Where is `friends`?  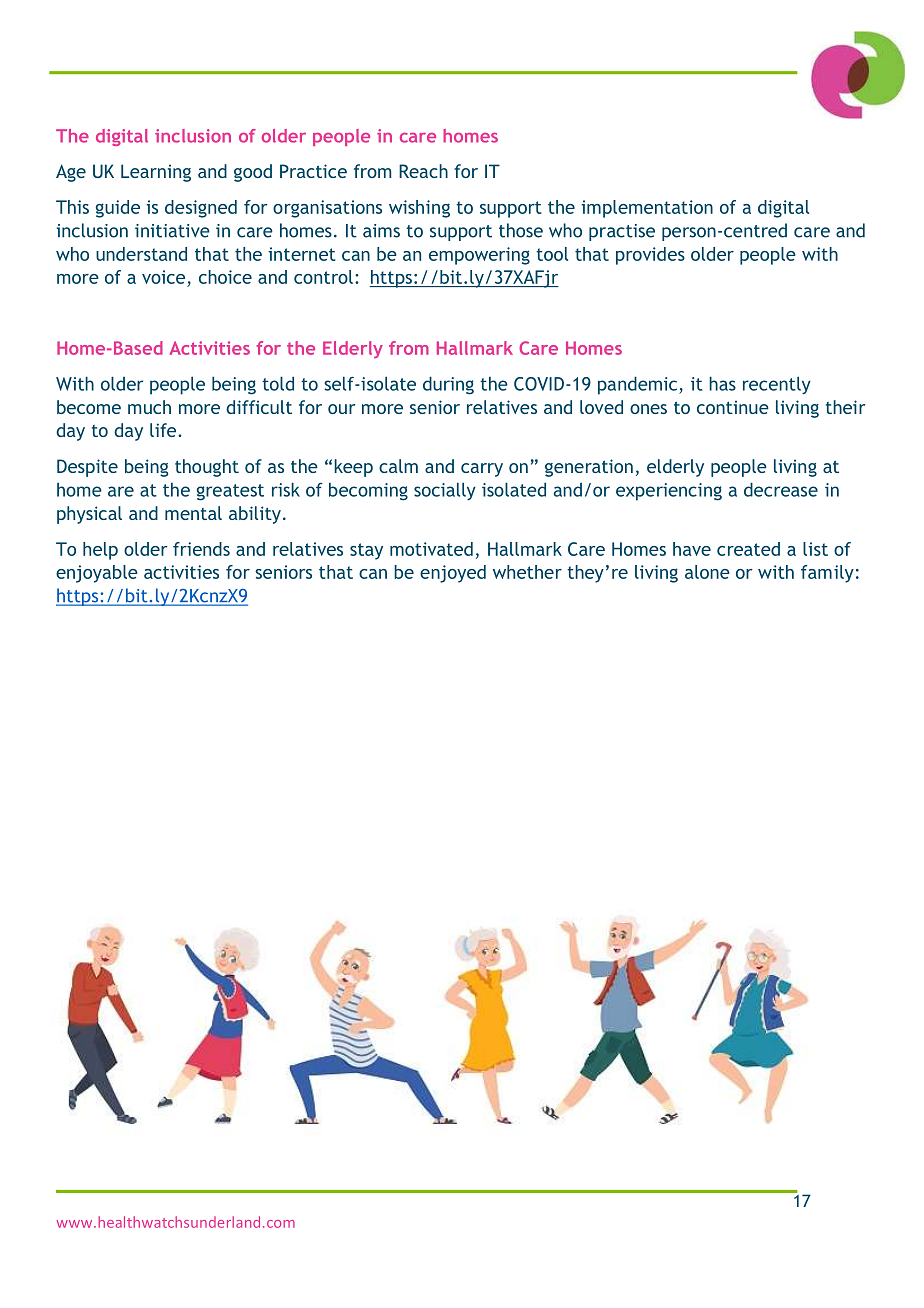
friends is located at coordinates (201, 549).
